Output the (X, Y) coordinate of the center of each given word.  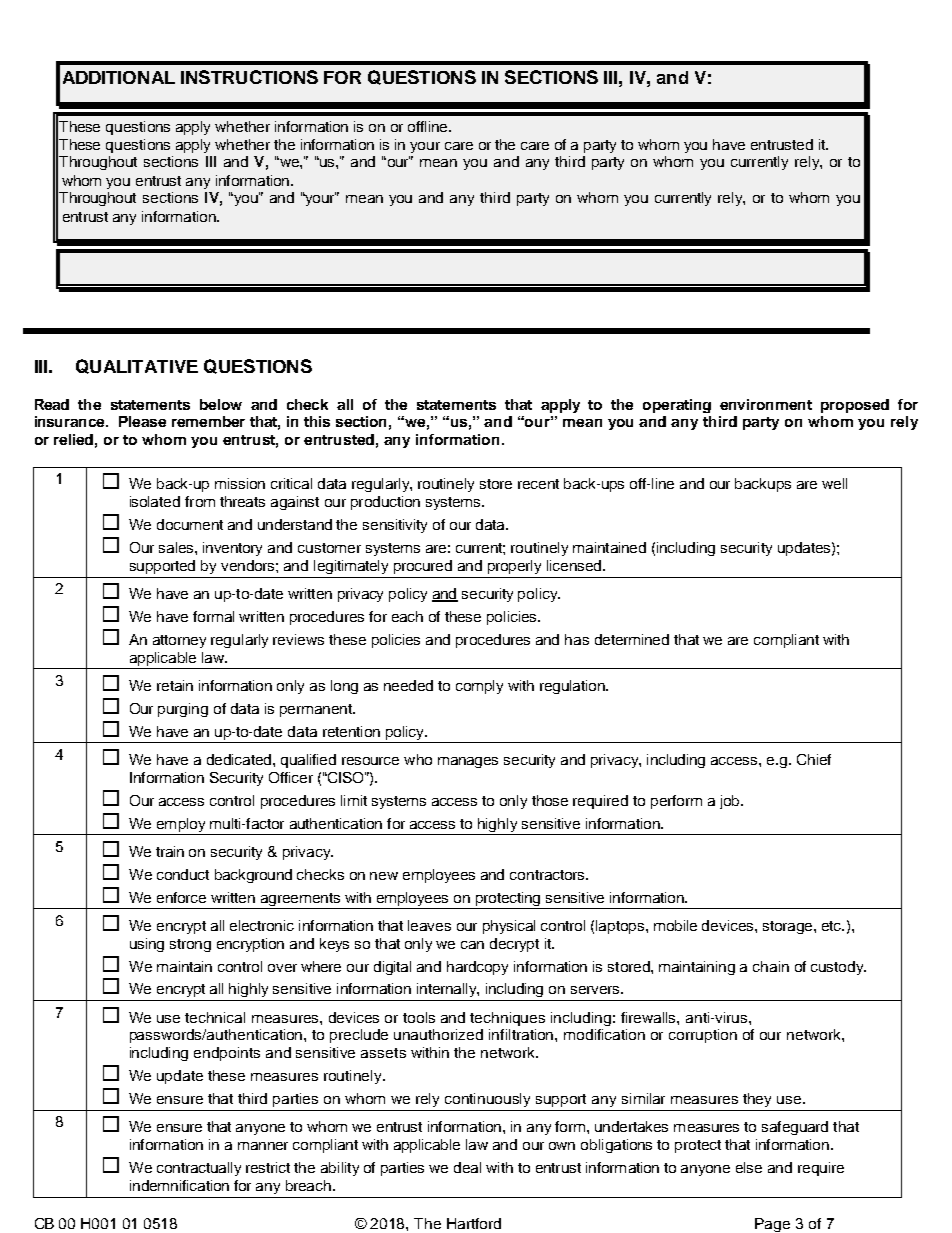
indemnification (179, 1185)
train (170, 851)
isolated (155, 501)
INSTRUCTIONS (249, 77)
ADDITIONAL (119, 77)
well (834, 483)
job (731, 802)
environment (766, 404)
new (384, 876)
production (385, 503)
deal (467, 1167)
